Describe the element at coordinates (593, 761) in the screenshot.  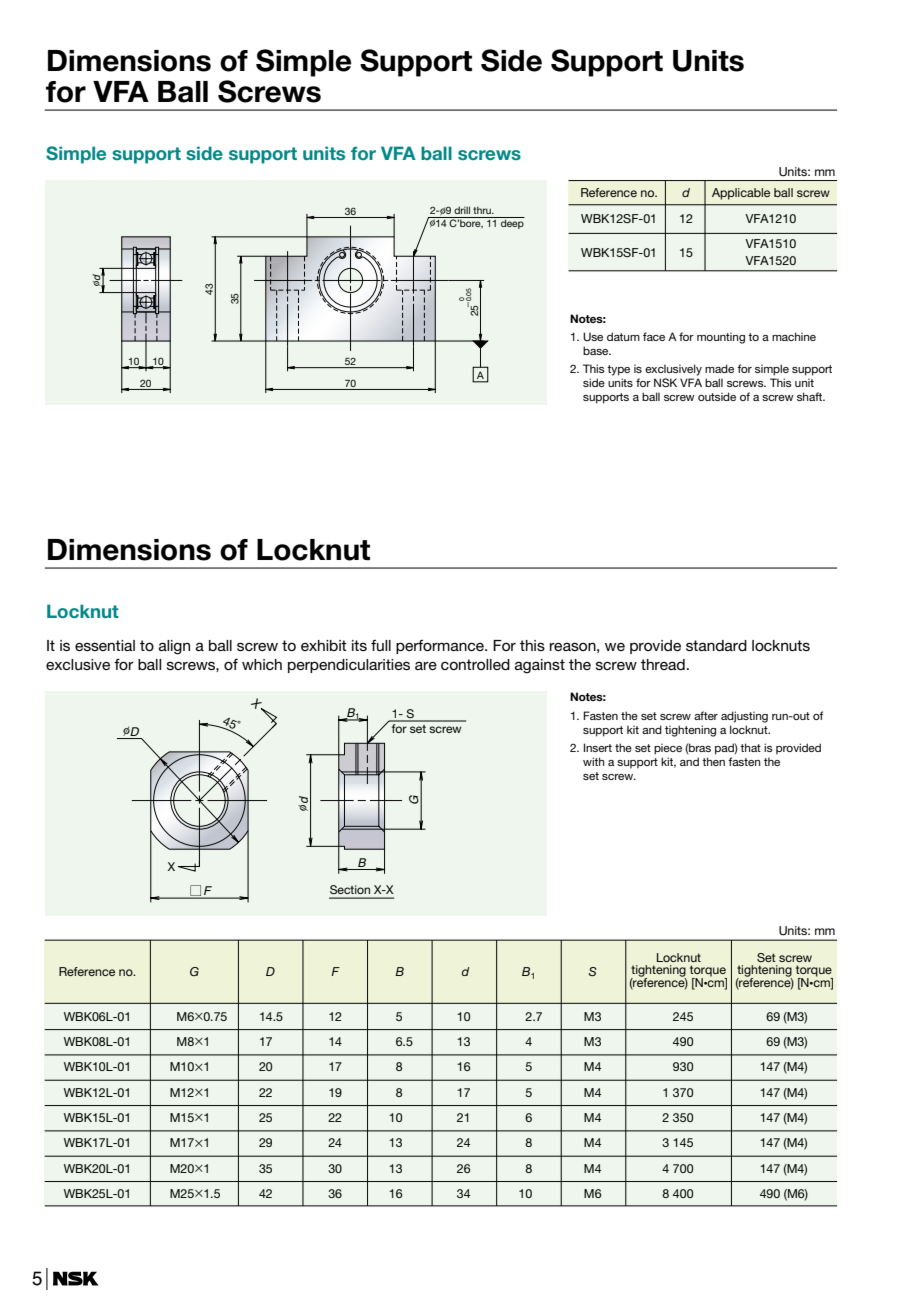
I see `with` at that location.
